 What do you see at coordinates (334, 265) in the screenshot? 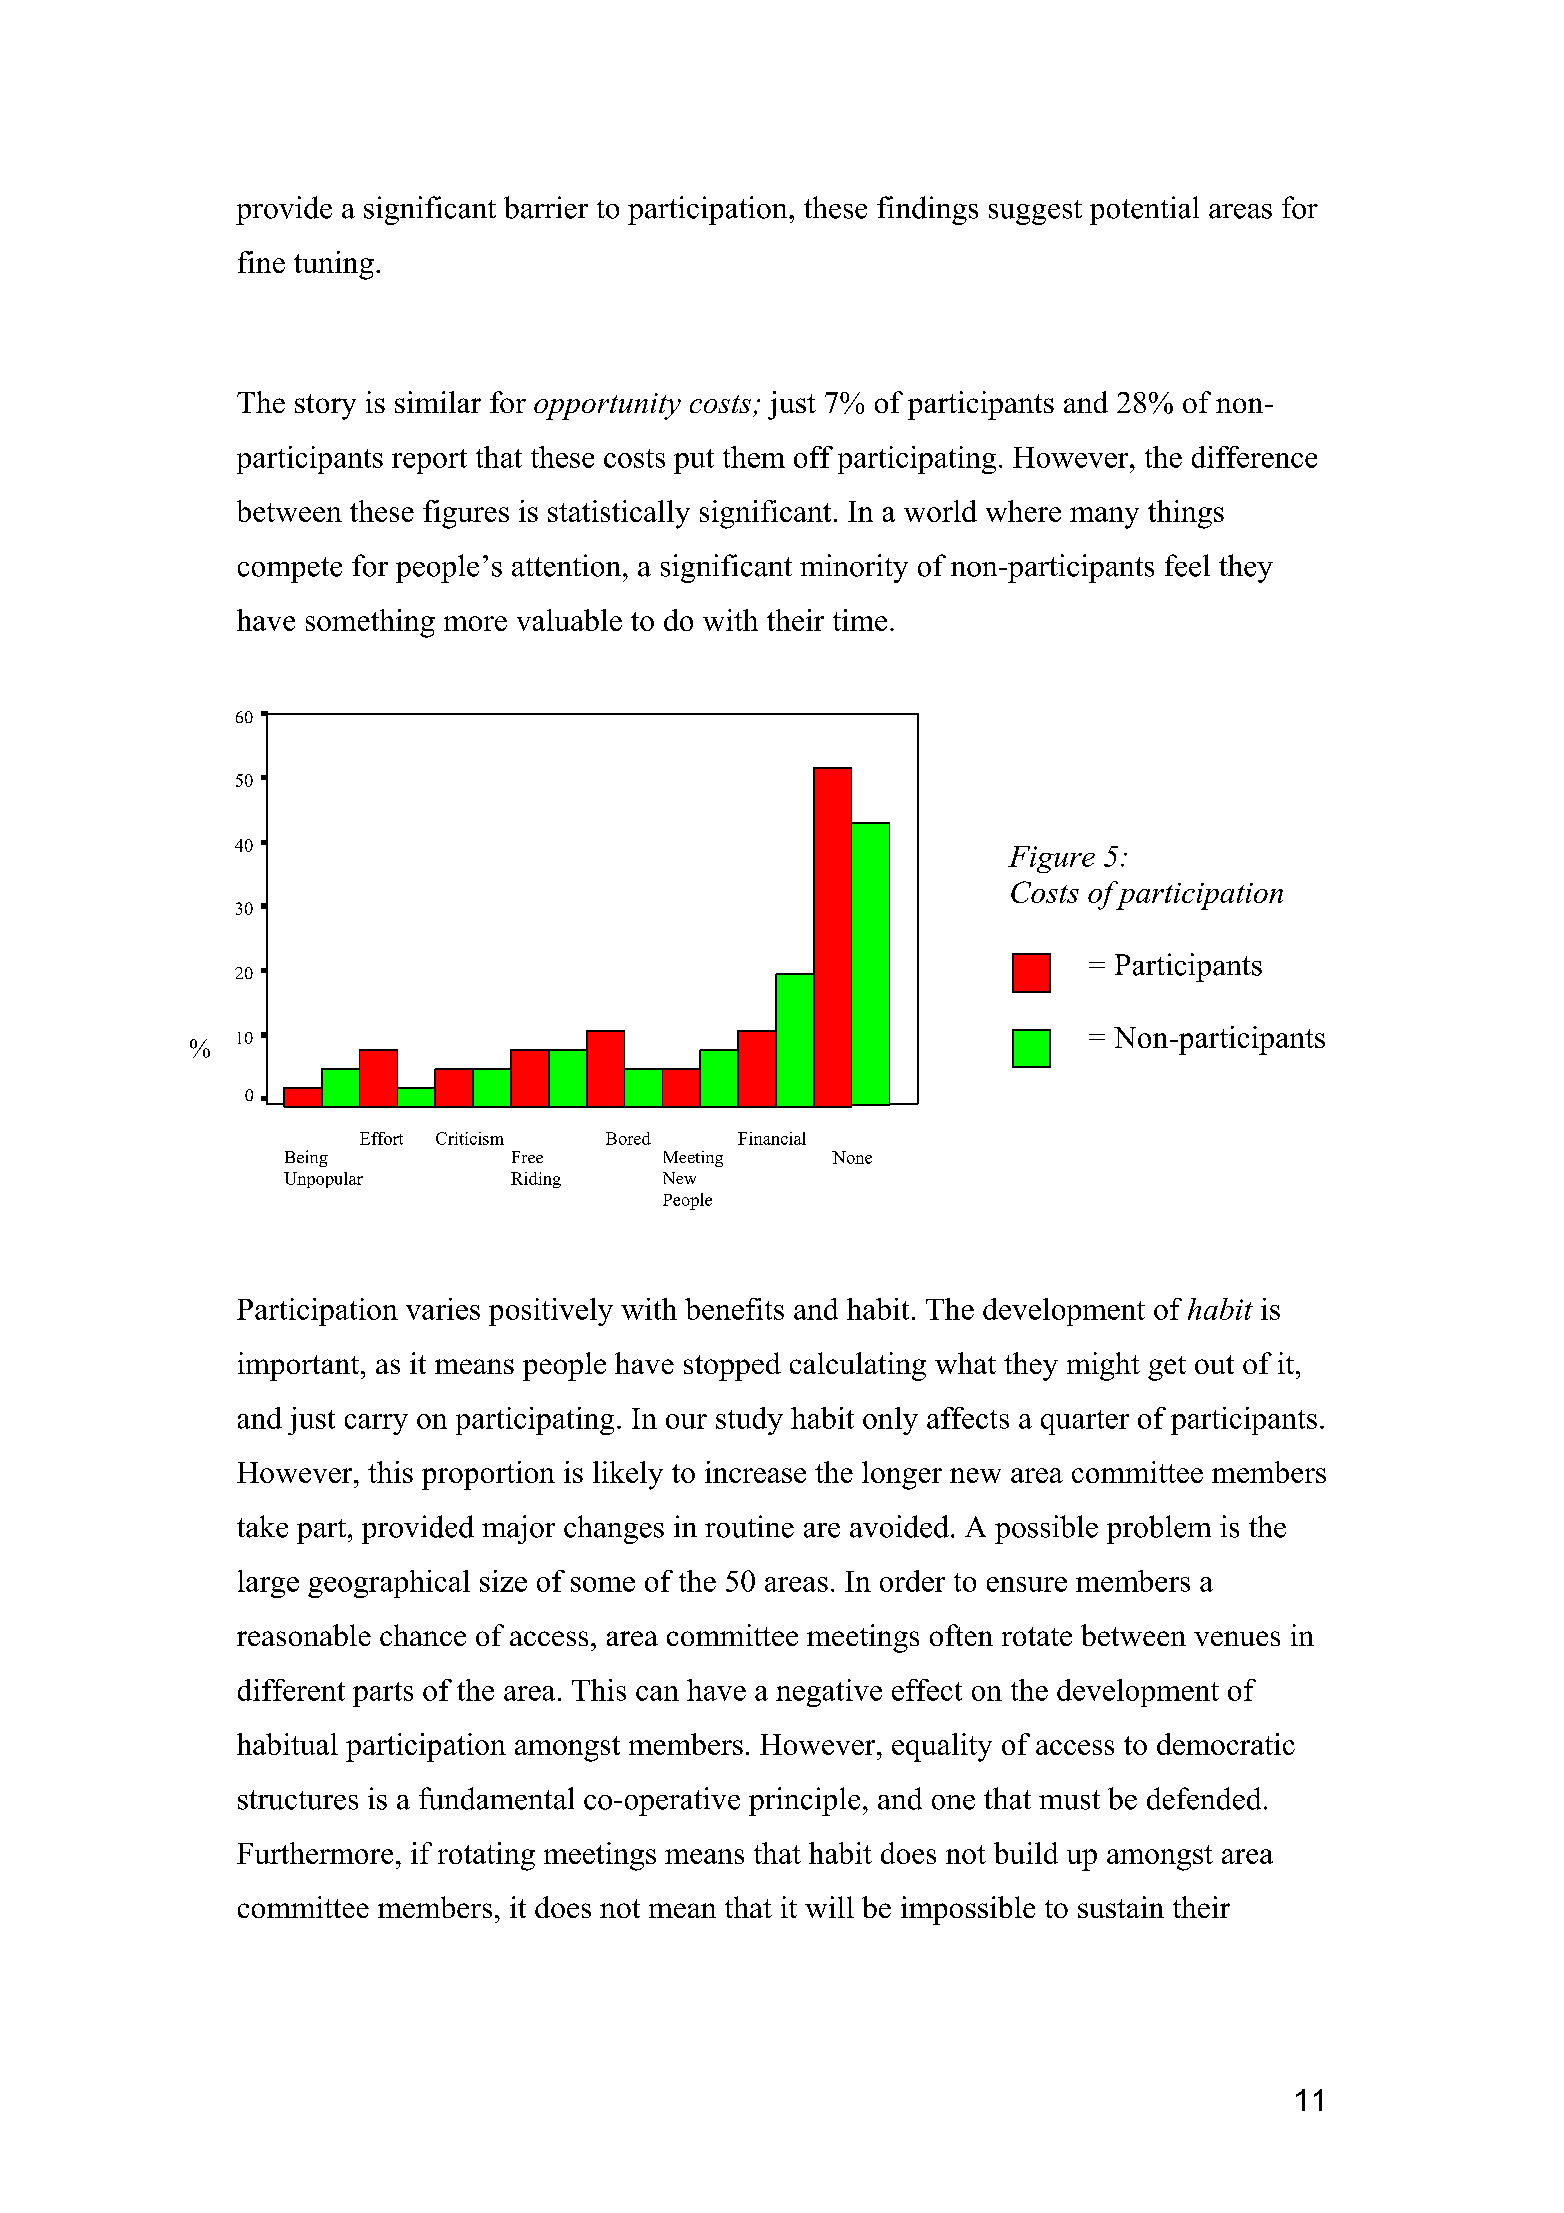
I see `tuning` at bounding box center [334, 265].
